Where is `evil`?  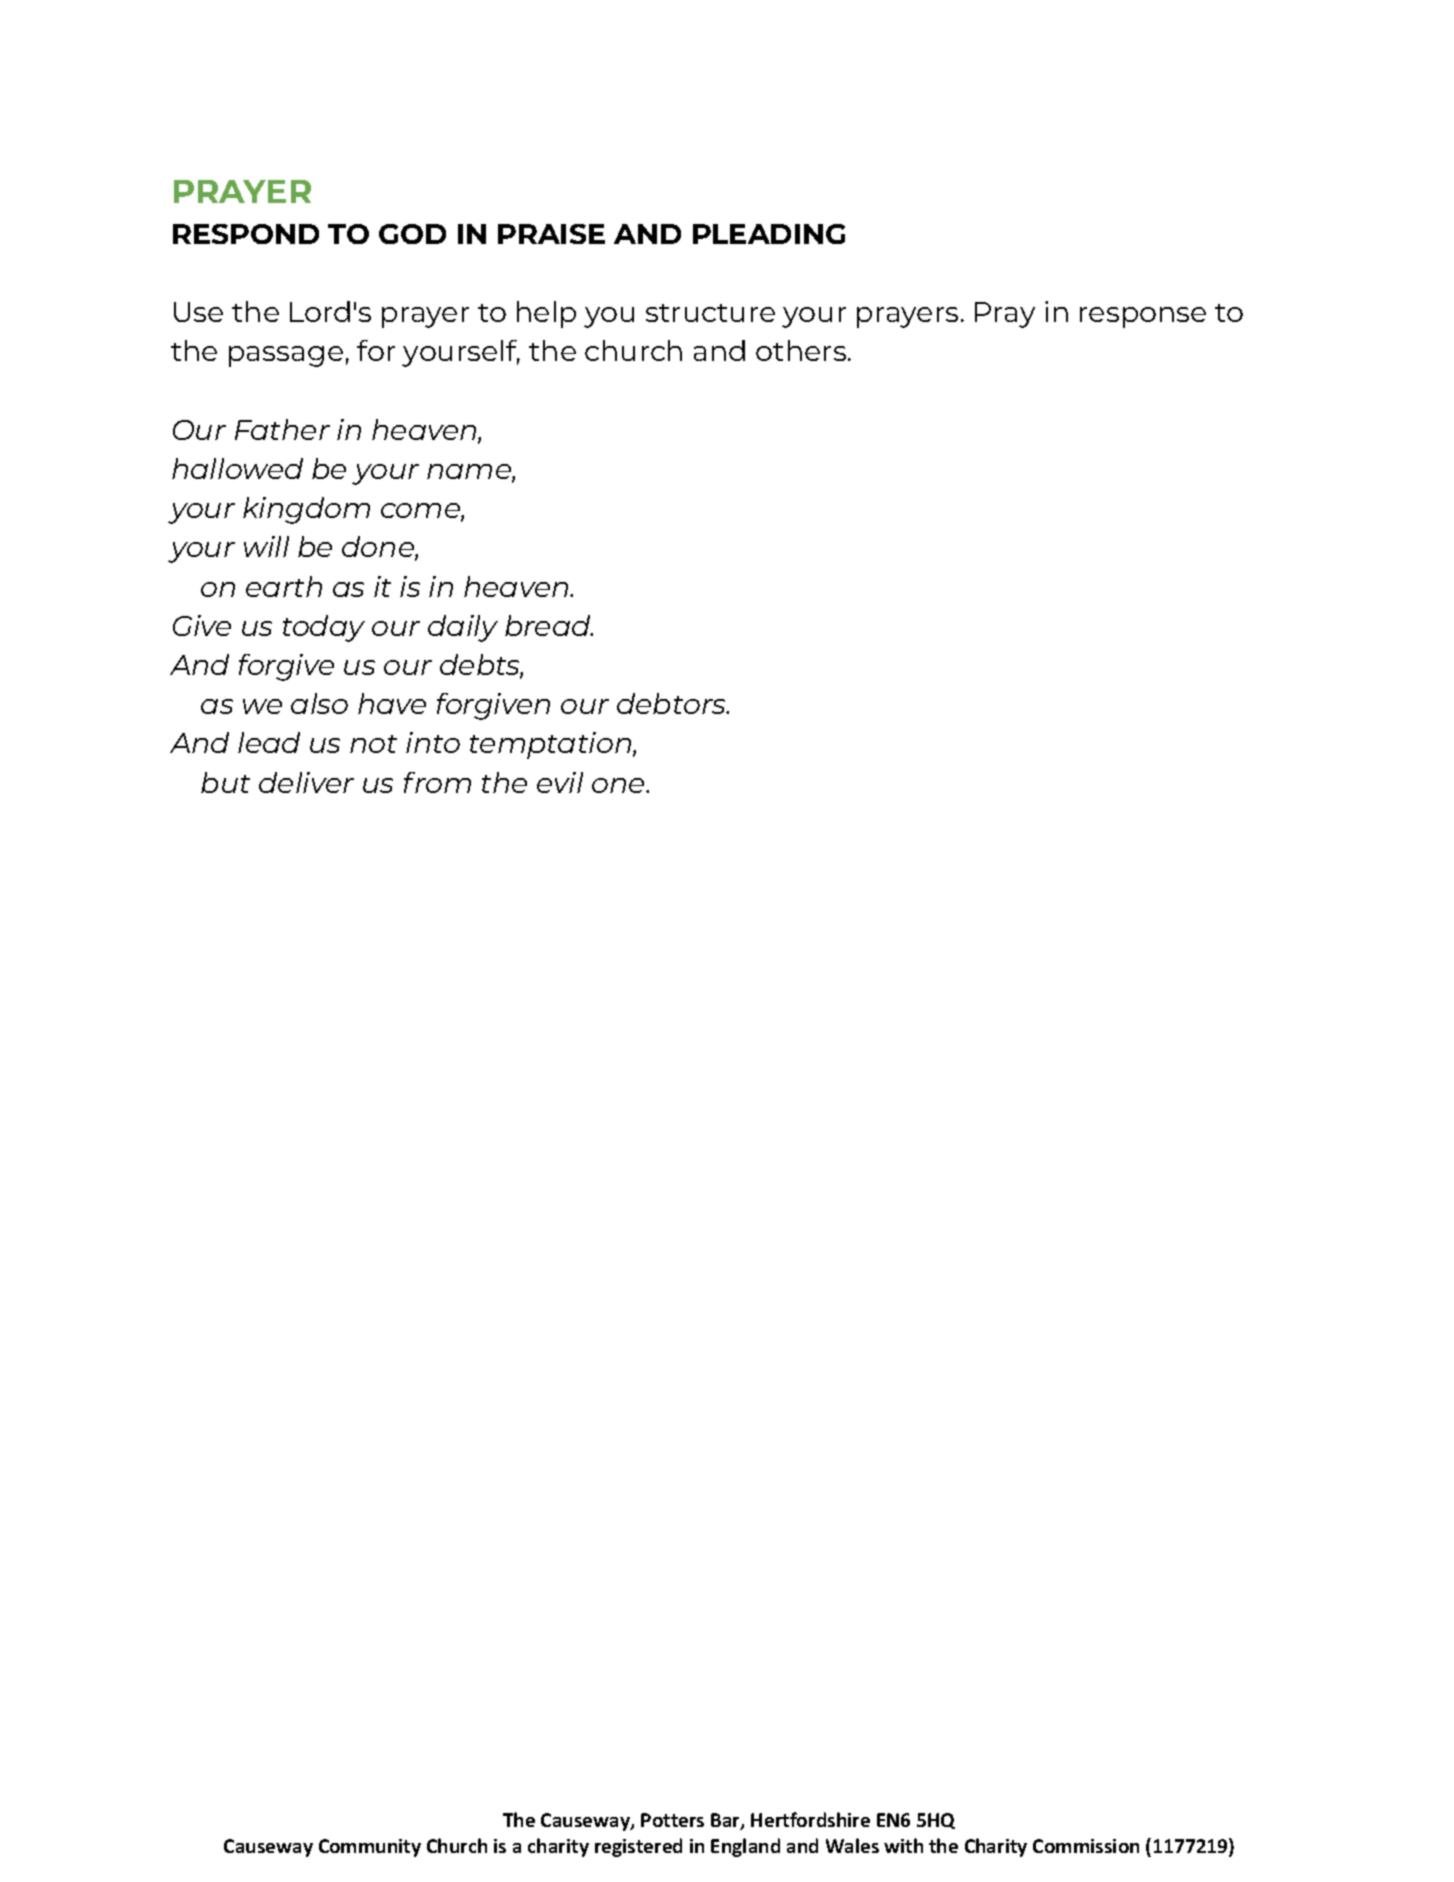 evil is located at coordinates (560, 782).
